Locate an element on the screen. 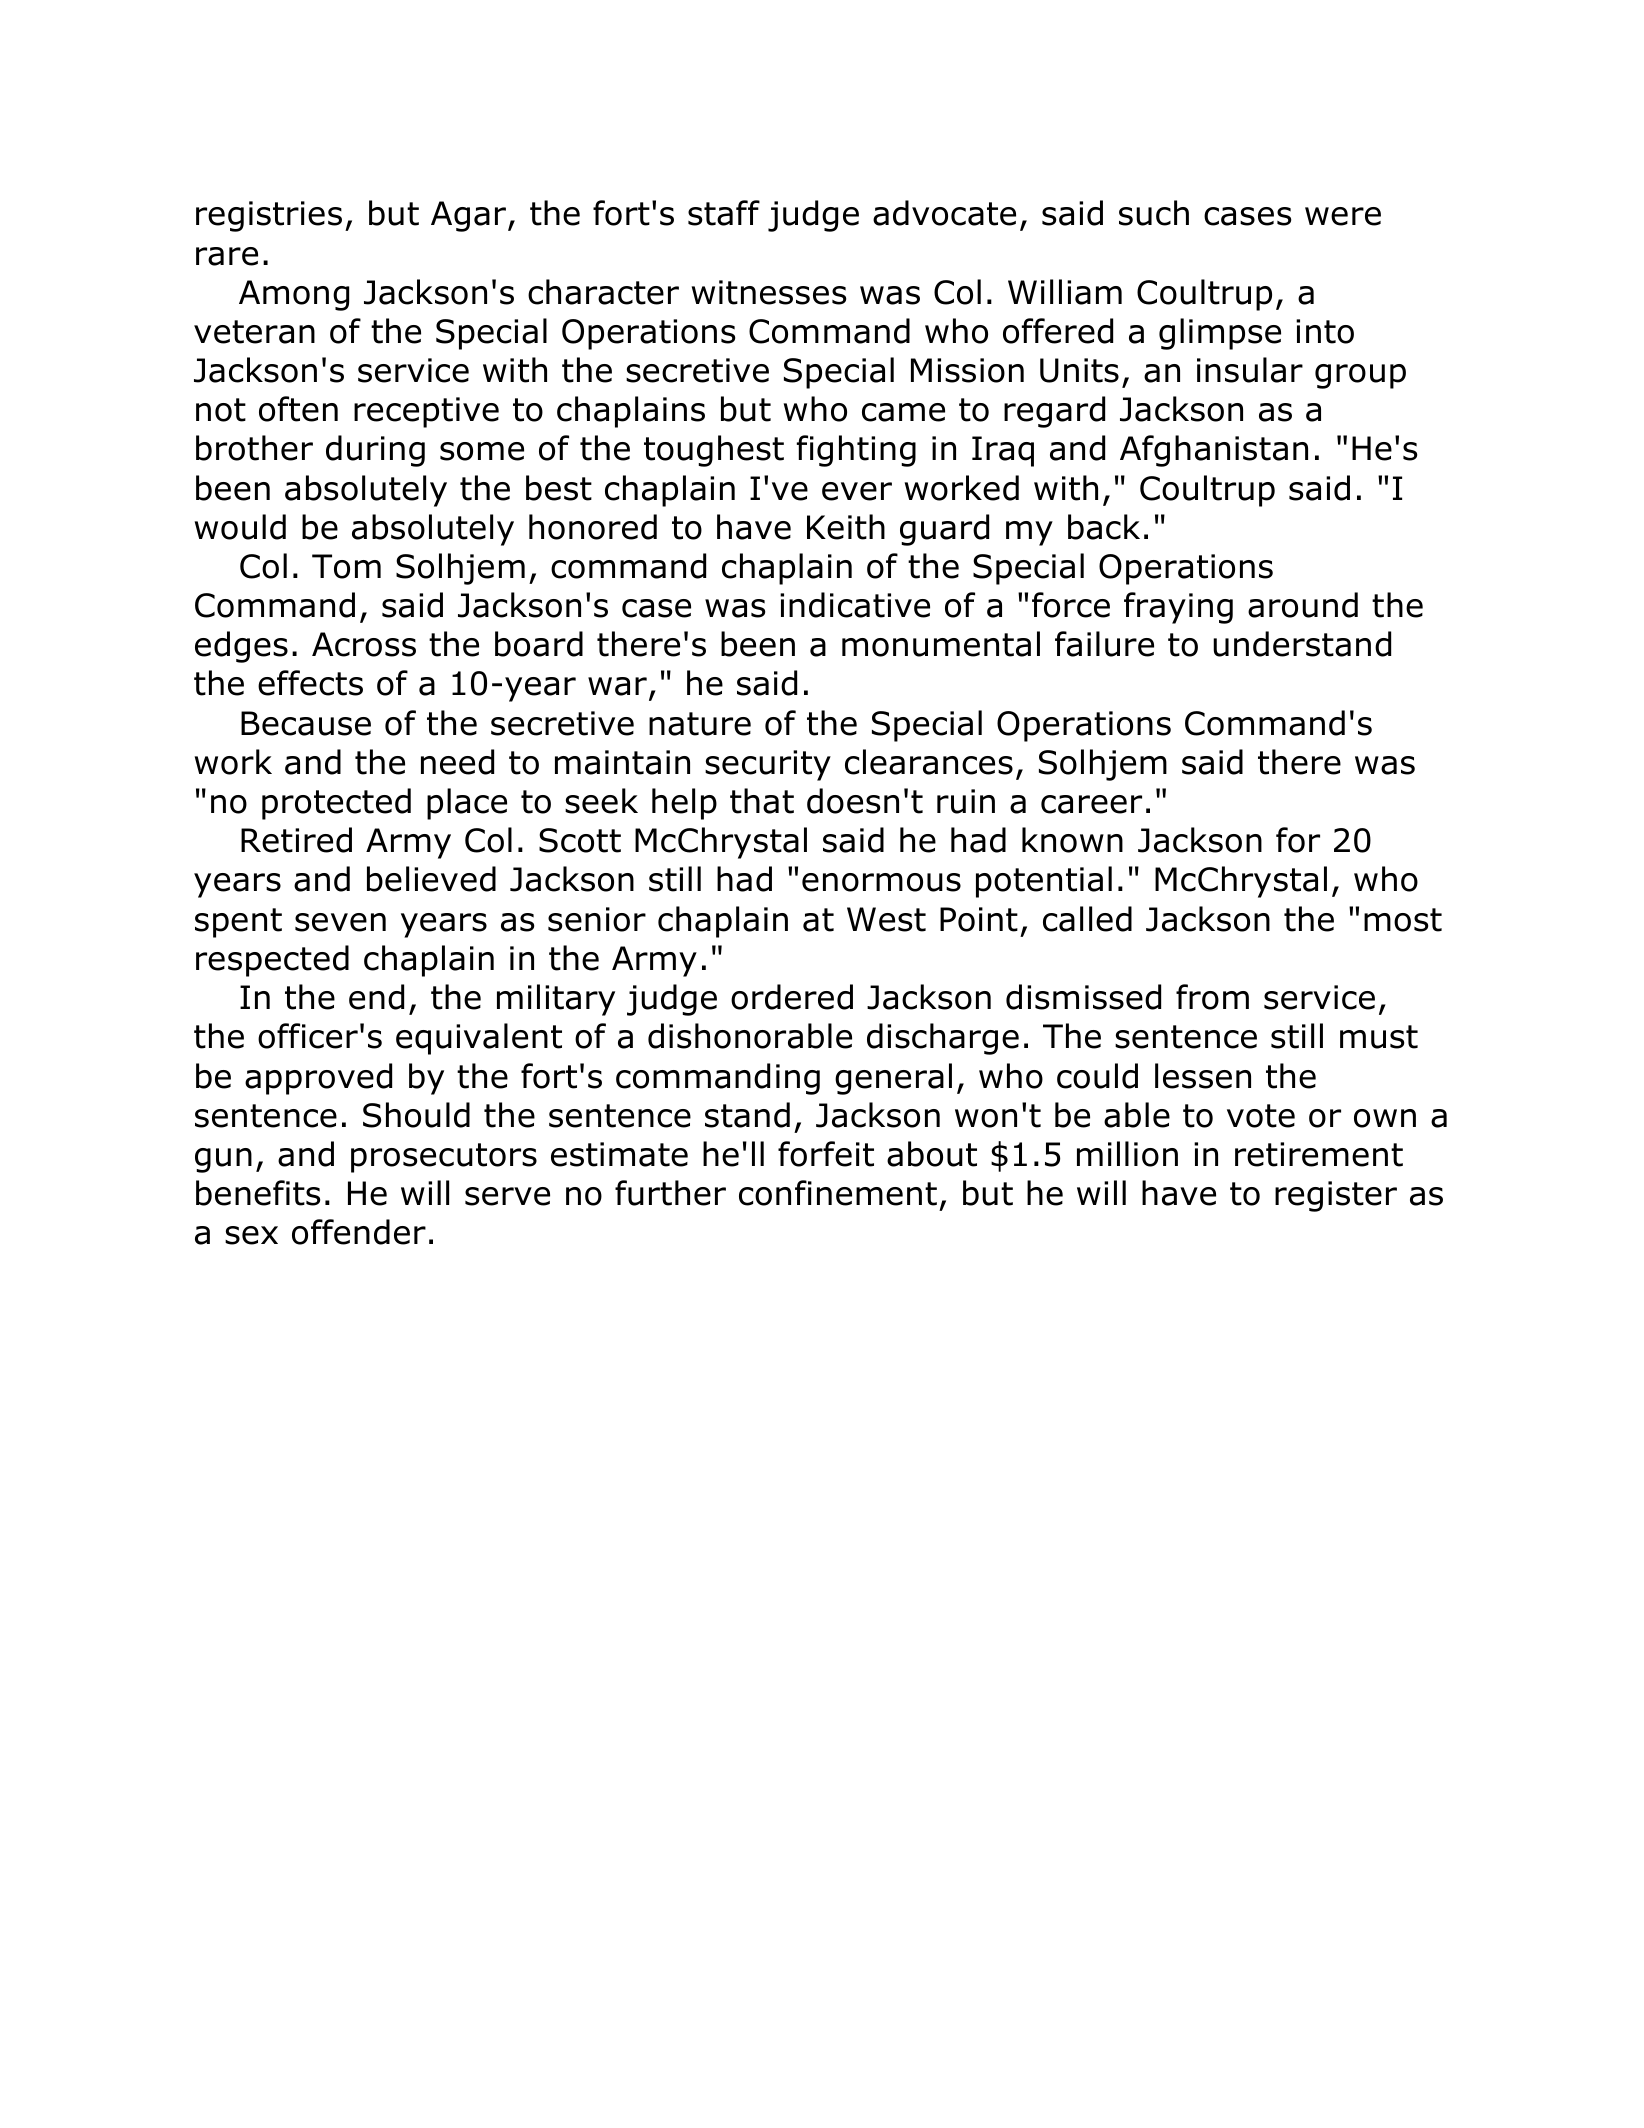 The height and width of the screenshot is (2128, 1644). from is located at coordinates (1212, 997).
